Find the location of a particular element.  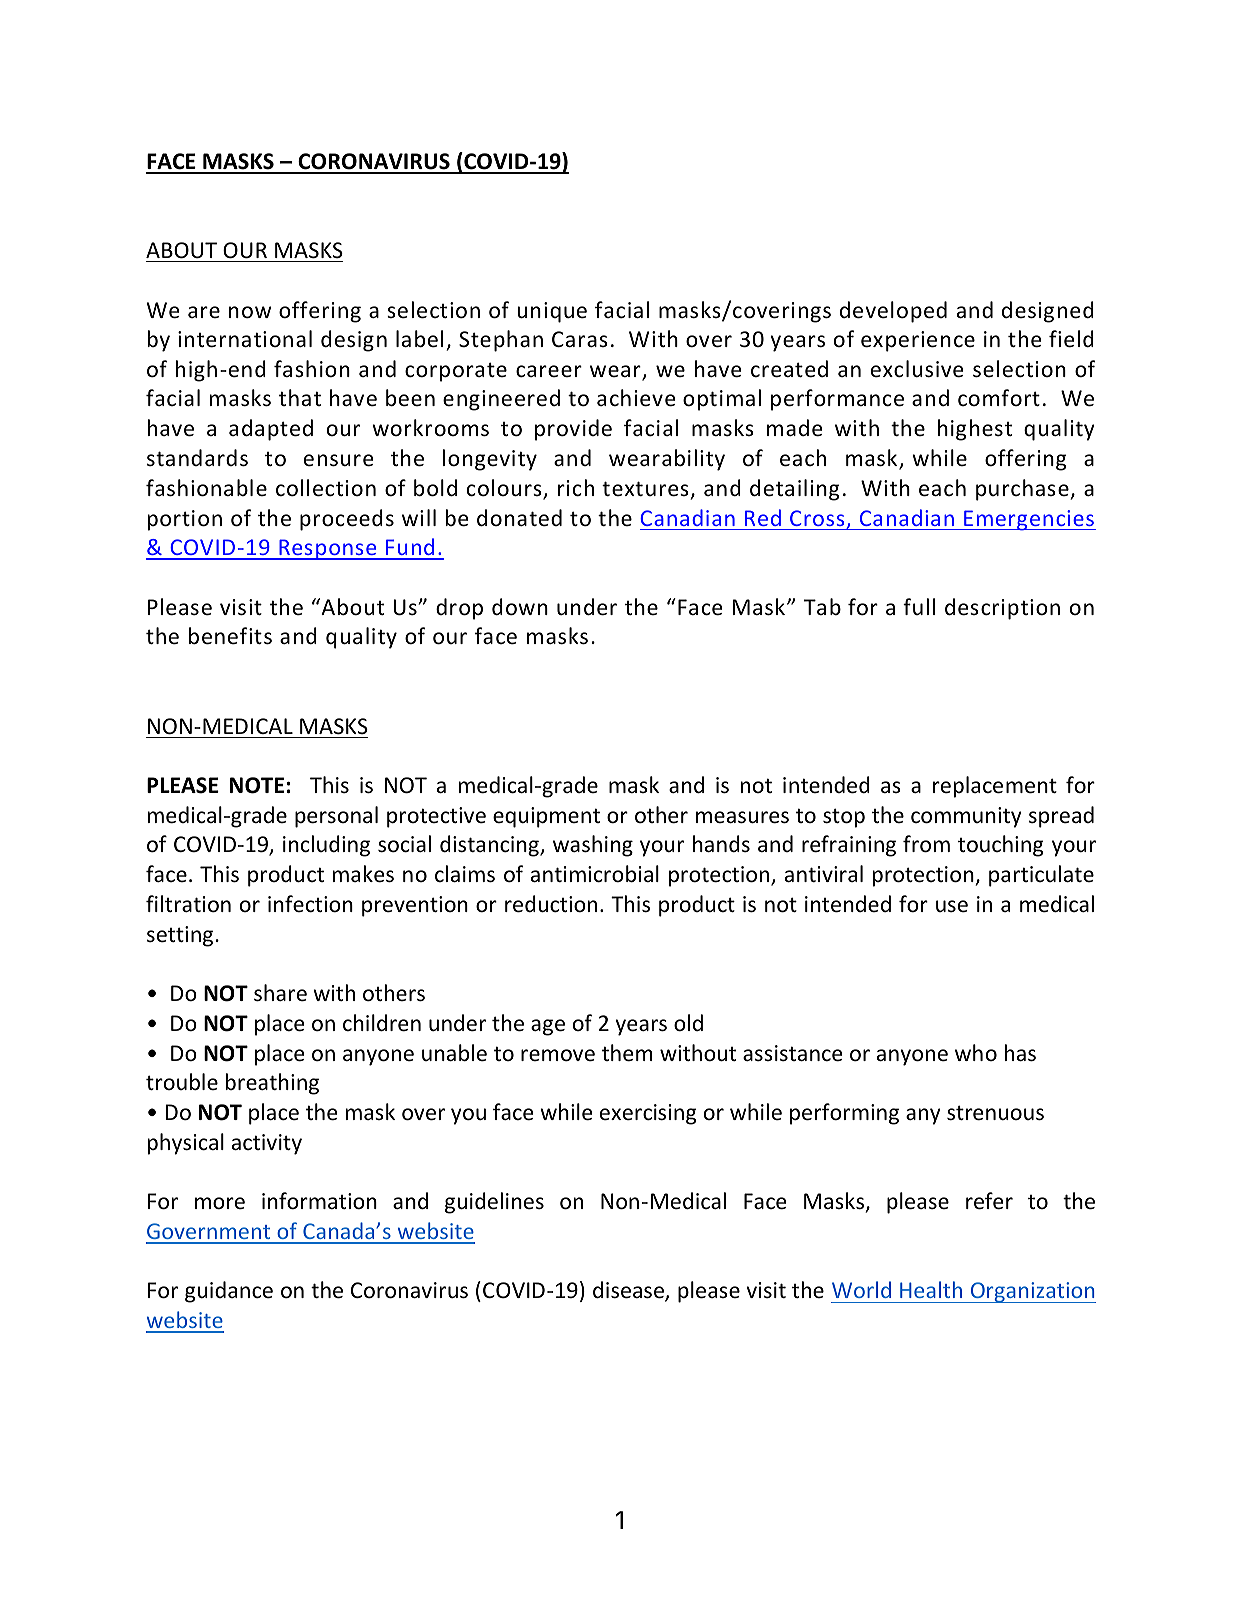

use is located at coordinates (952, 906).
